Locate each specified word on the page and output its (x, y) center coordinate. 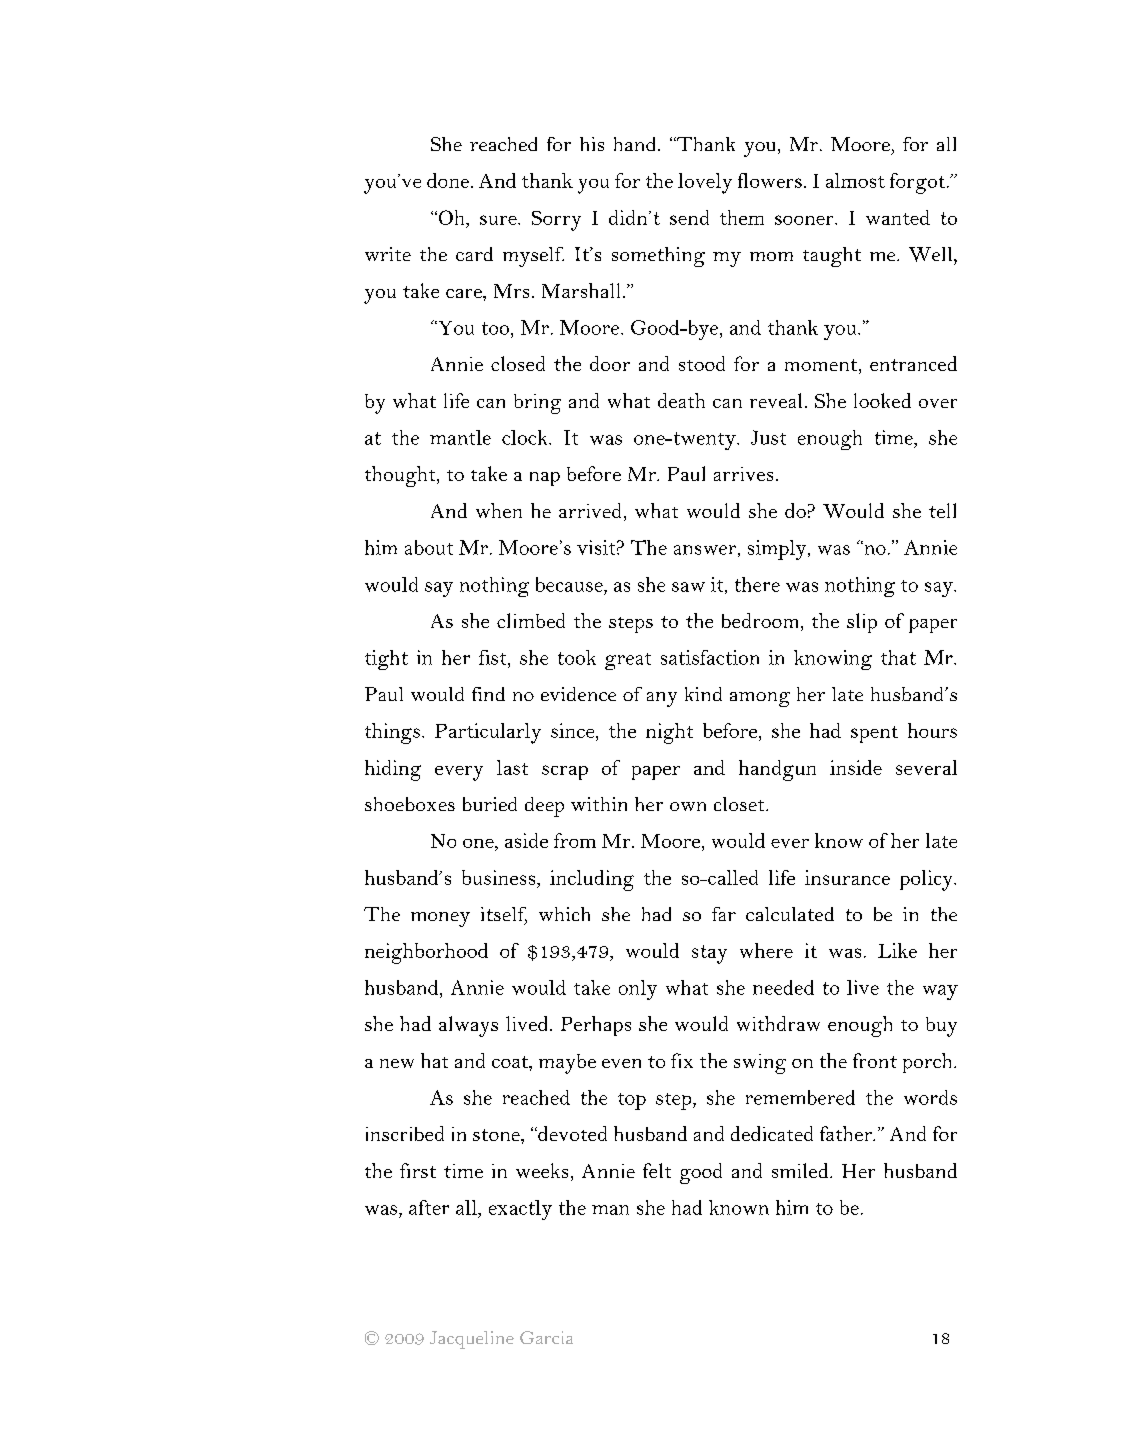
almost (855, 180)
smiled (801, 1170)
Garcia (546, 1337)
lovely (705, 183)
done (448, 180)
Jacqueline (472, 1340)
